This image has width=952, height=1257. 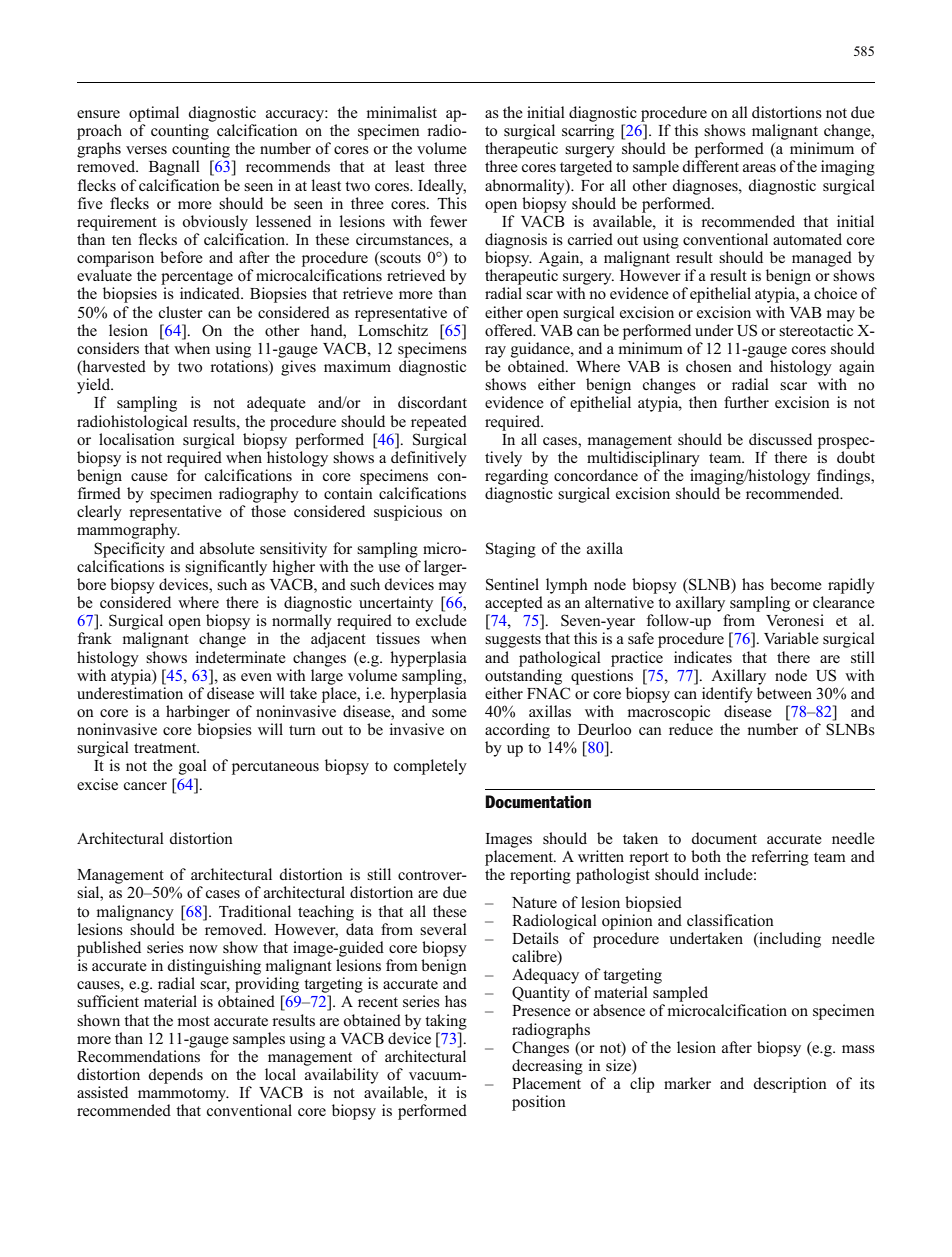 I want to click on depends, so click(x=175, y=1076).
